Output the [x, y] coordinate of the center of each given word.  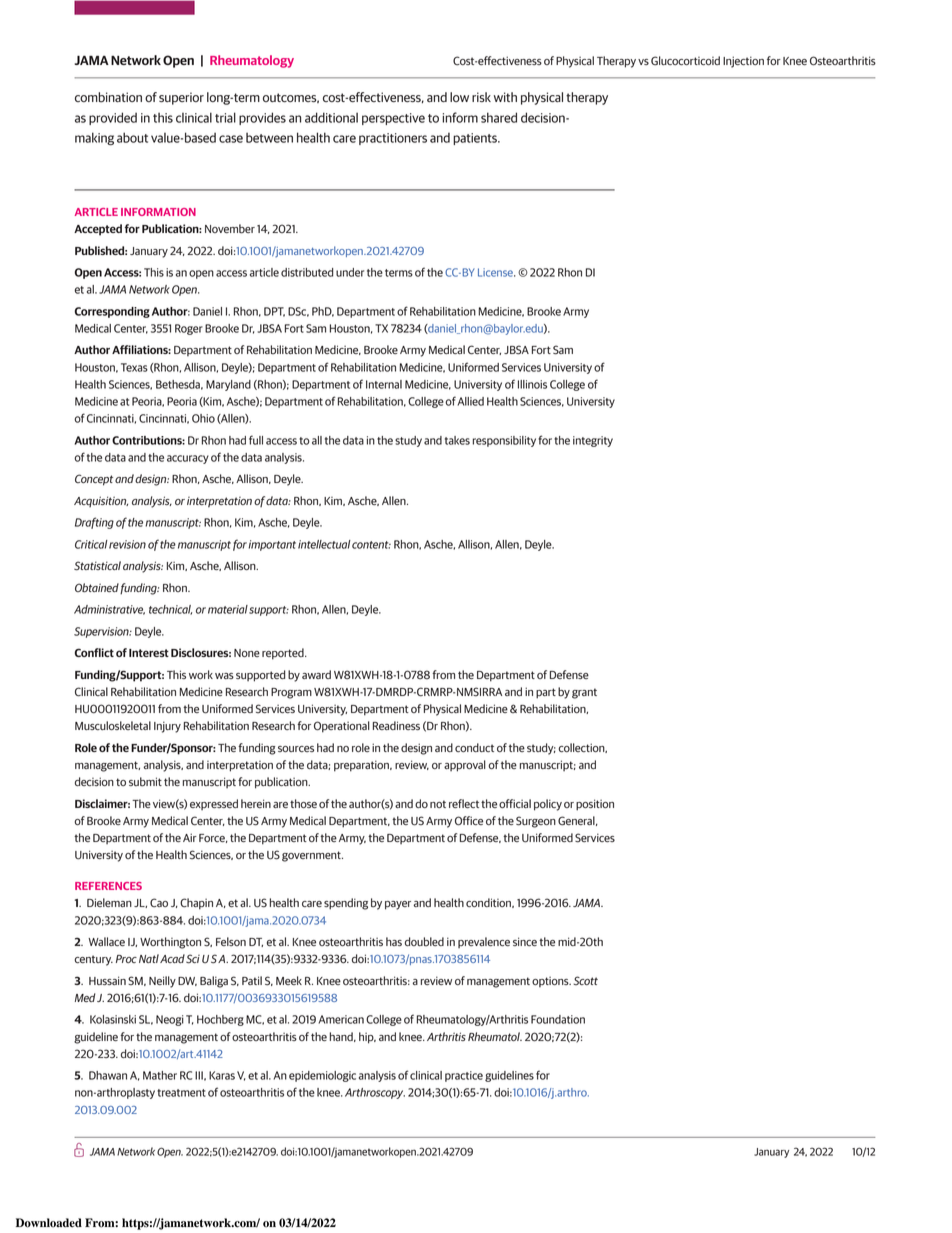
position [595, 805]
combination [108, 97]
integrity [593, 441]
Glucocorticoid [685, 61]
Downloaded [49, 1223]
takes [457, 440]
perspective [393, 119]
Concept [94, 480]
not [438, 804]
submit [145, 782]
